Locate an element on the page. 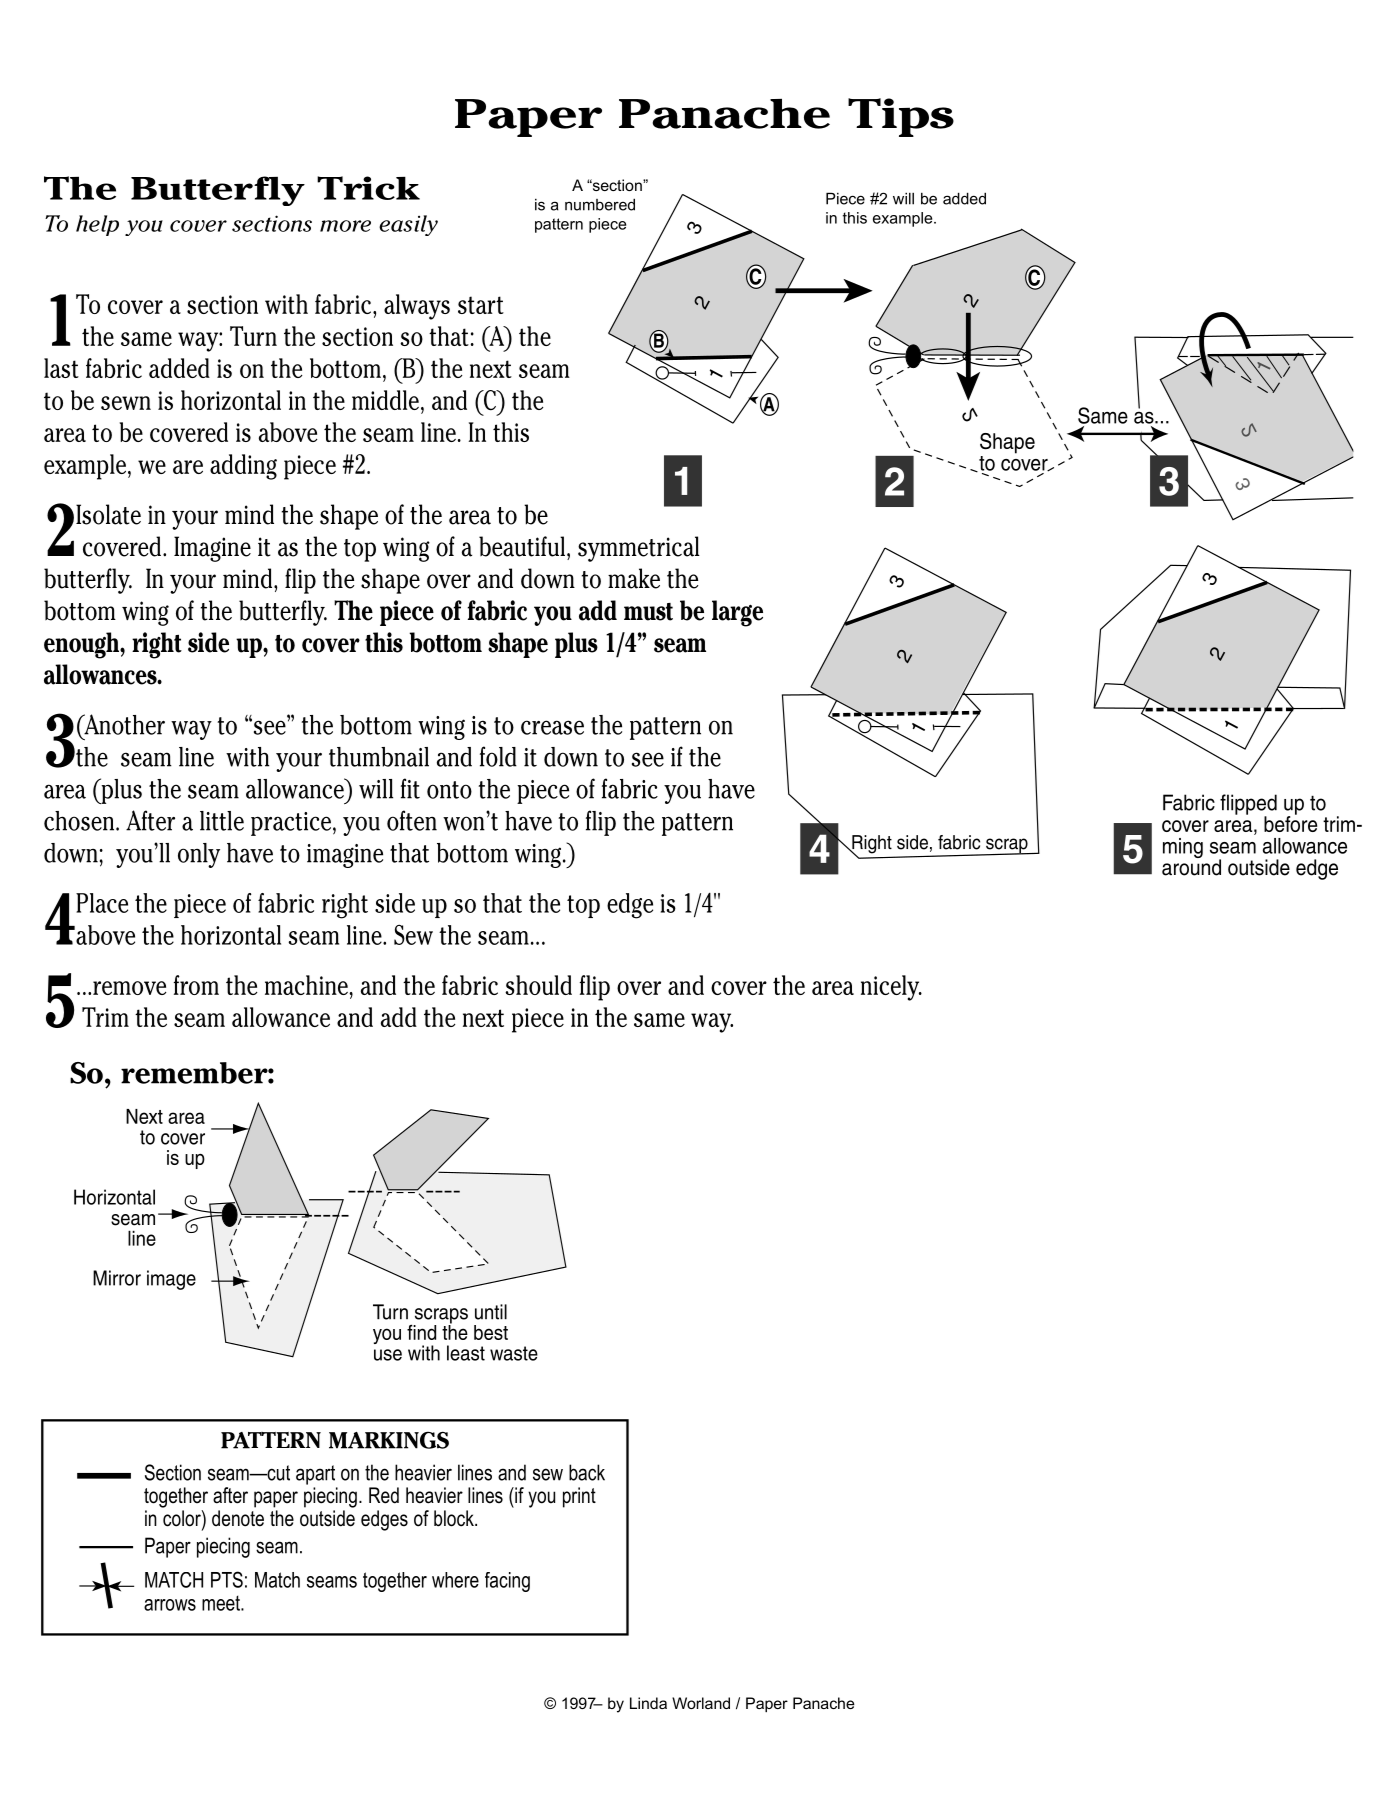 The width and height of the document is (1399, 1810). Tips is located at coordinates (901, 117).
